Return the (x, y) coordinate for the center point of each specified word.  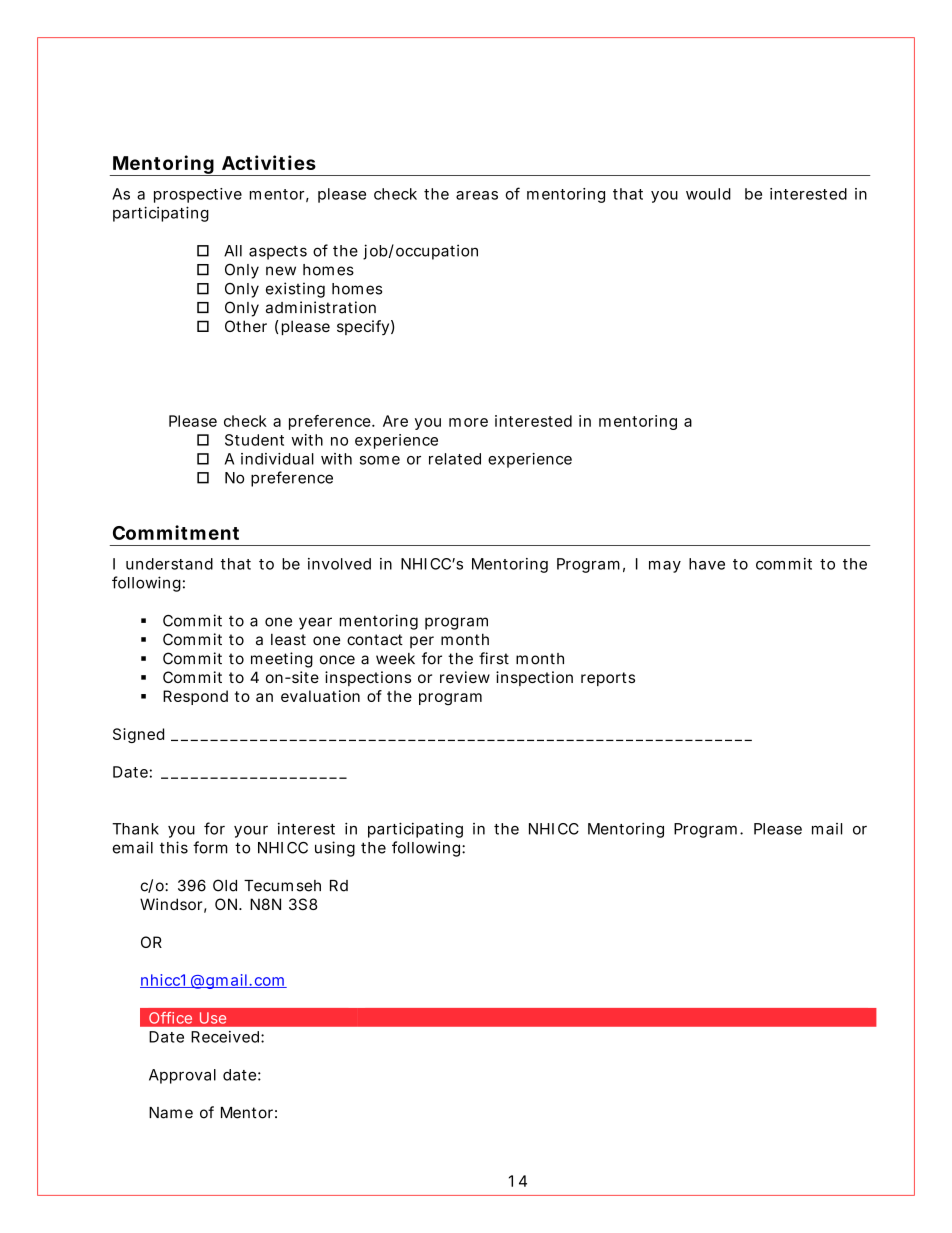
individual (277, 459)
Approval (182, 1076)
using (335, 849)
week (395, 659)
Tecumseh (282, 886)
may (665, 567)
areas (477, 195)
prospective (198, 195)
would (708, 194)
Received (227, 1037)
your (251, 832)
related (455, 459)
